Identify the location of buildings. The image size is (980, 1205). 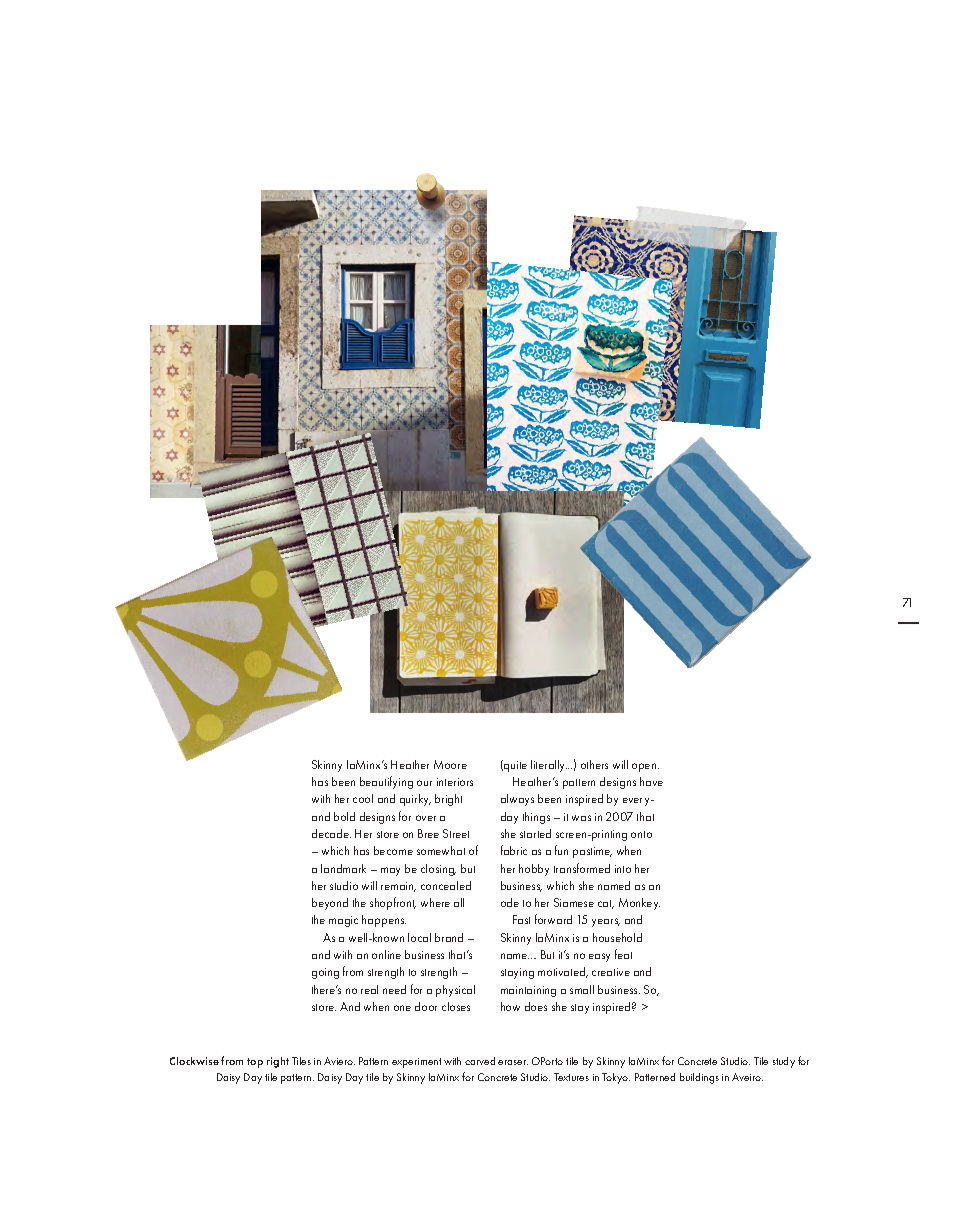
(699, 1078).
